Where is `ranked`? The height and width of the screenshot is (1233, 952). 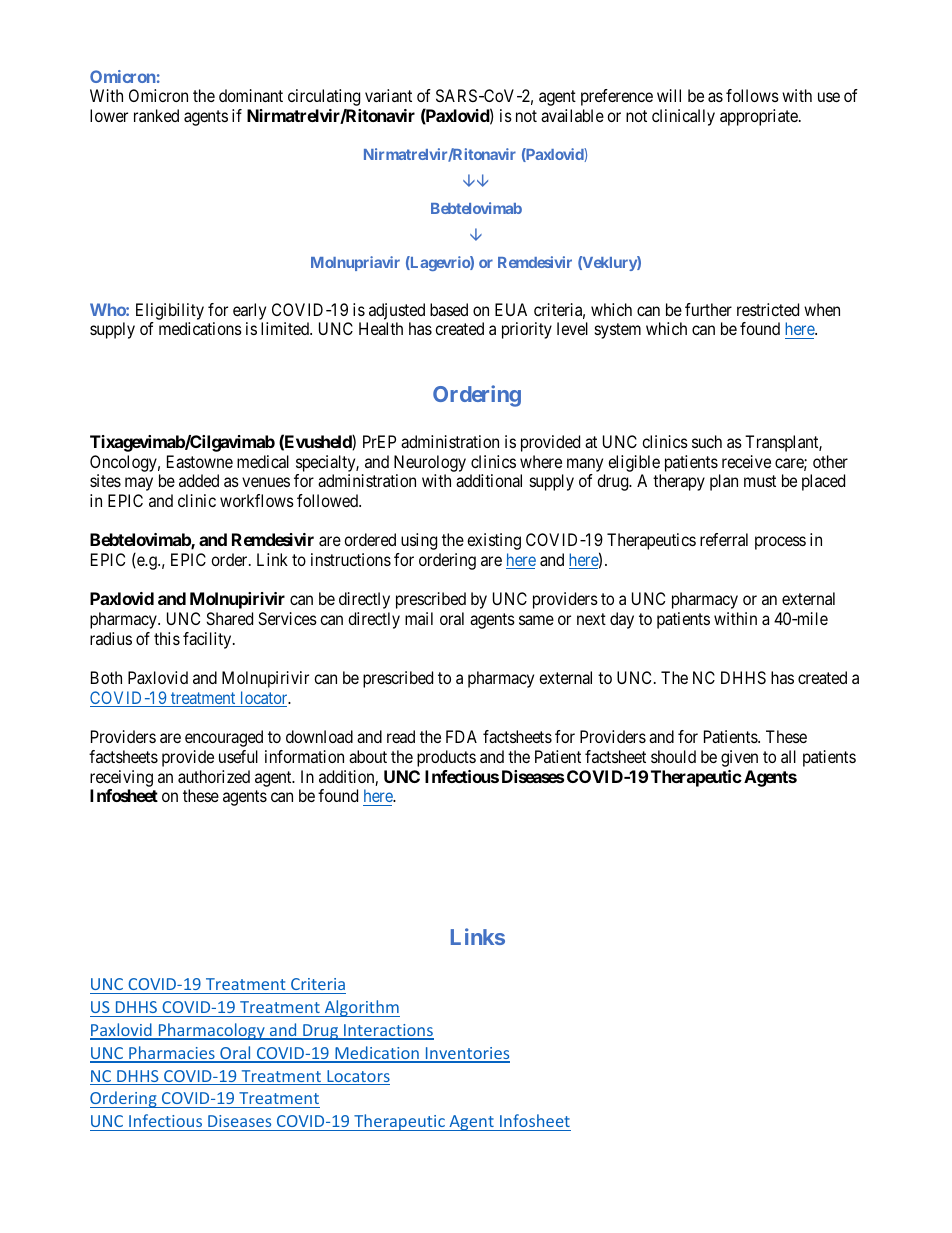
ranked is located at coordinates (156, 115).
